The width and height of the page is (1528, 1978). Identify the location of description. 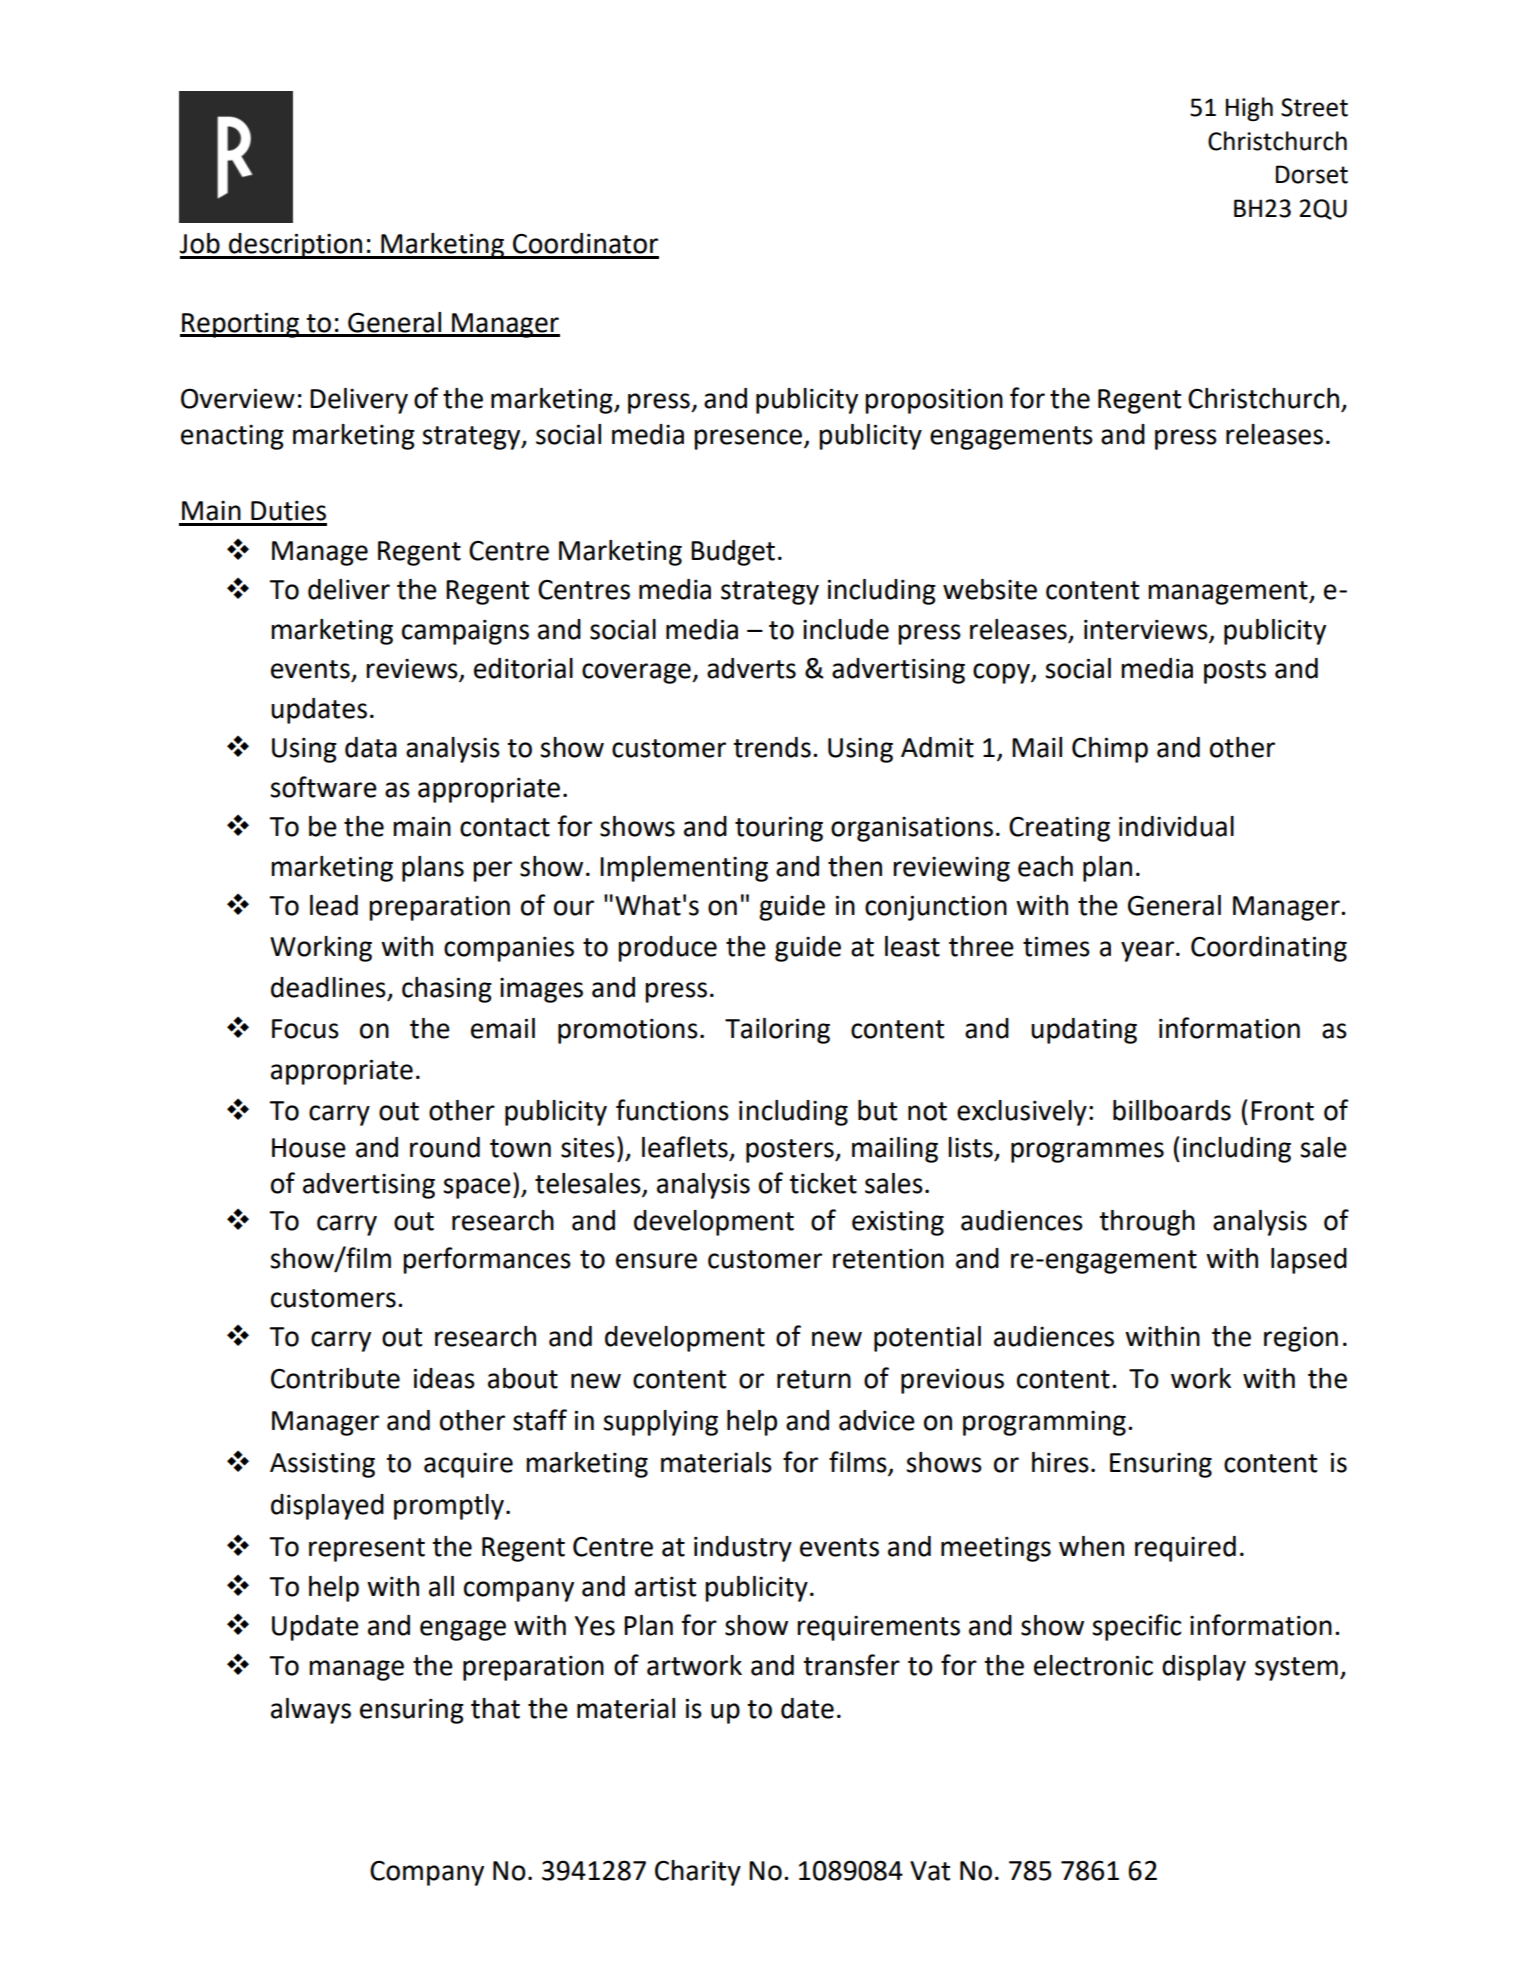
(296, 246).
